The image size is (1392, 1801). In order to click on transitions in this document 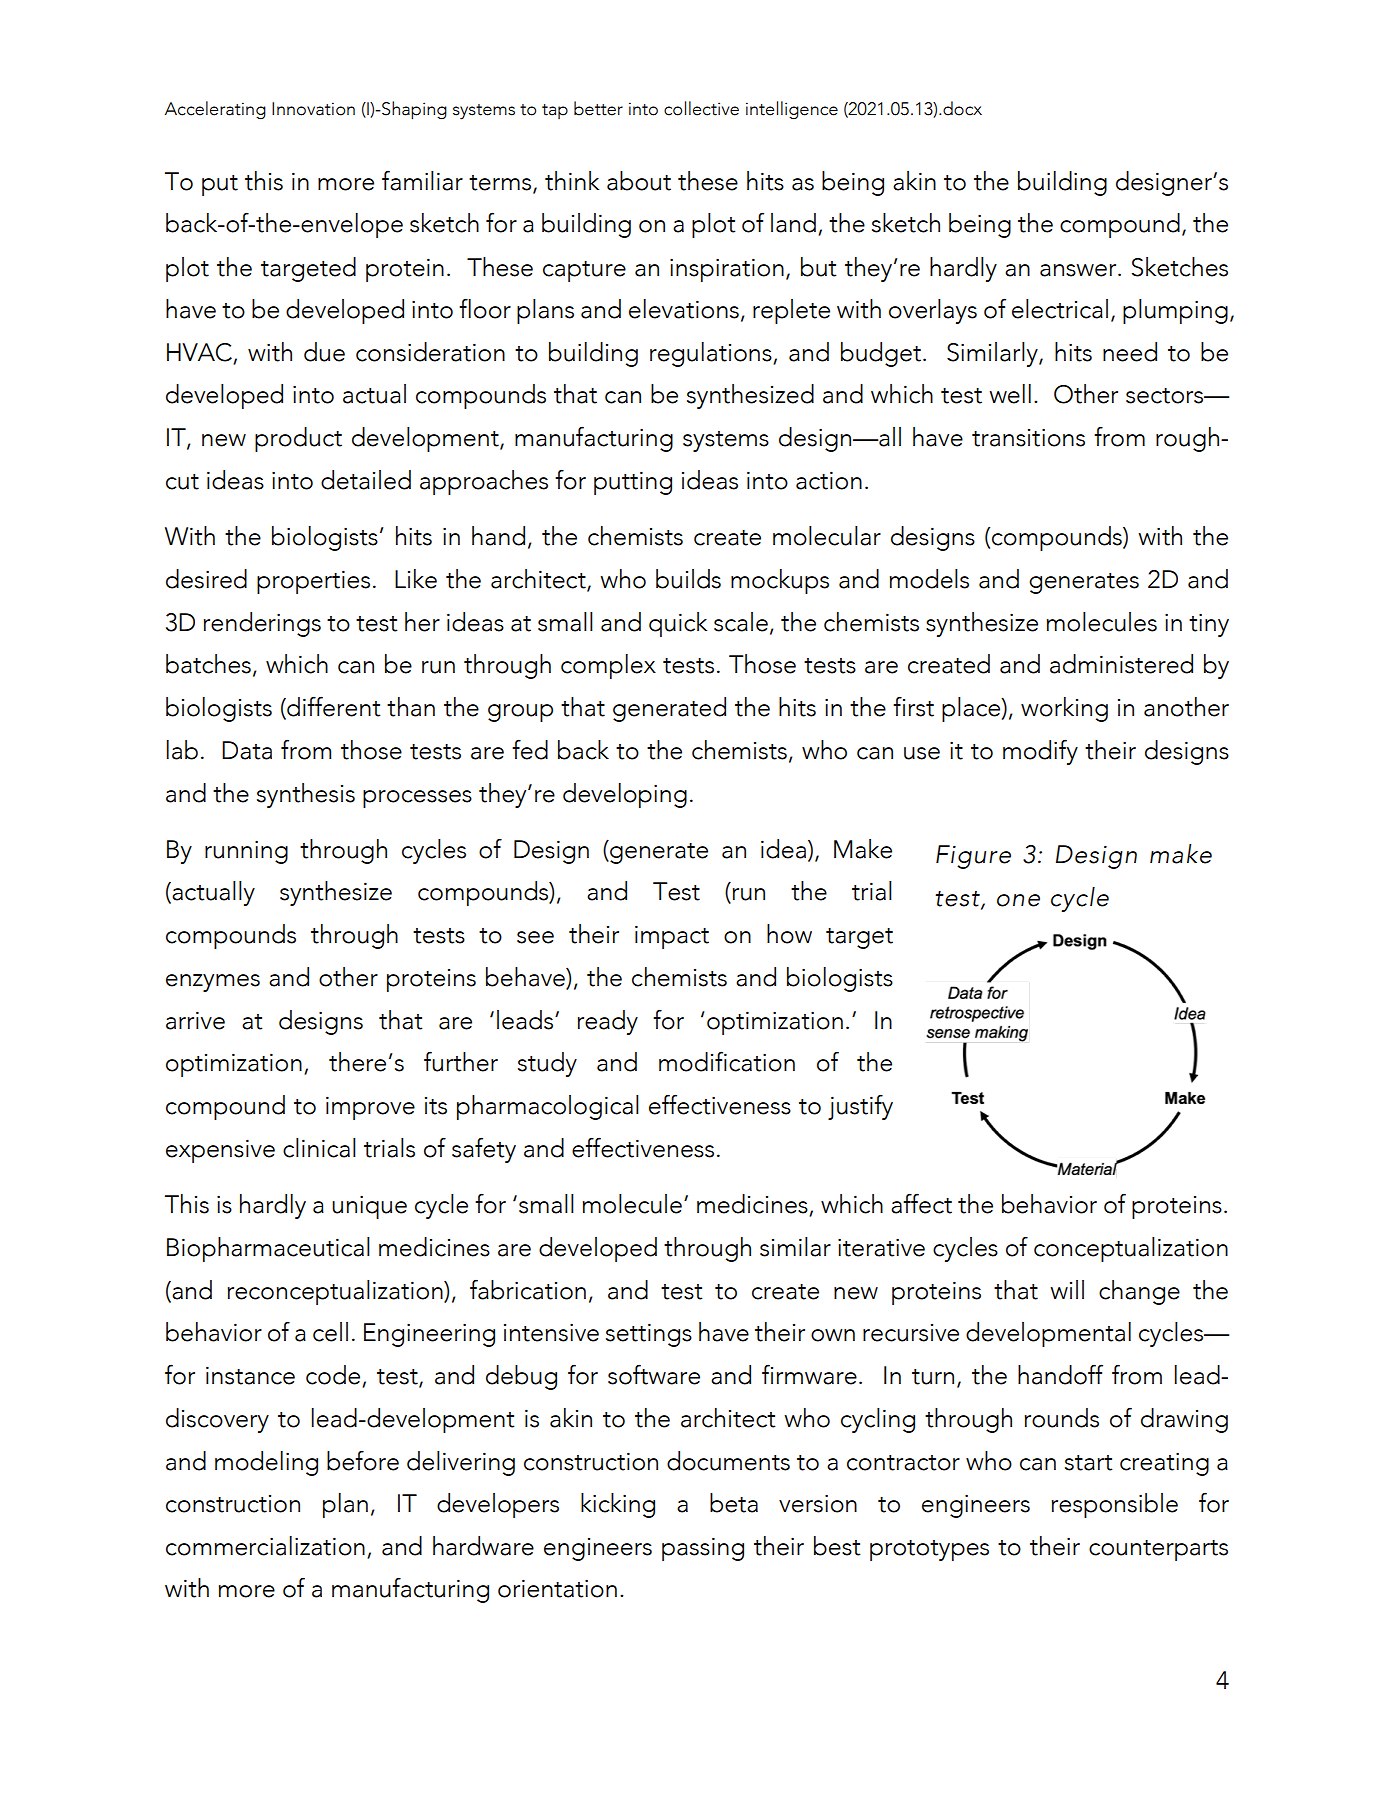, I will do `click(1028, 437)`.
